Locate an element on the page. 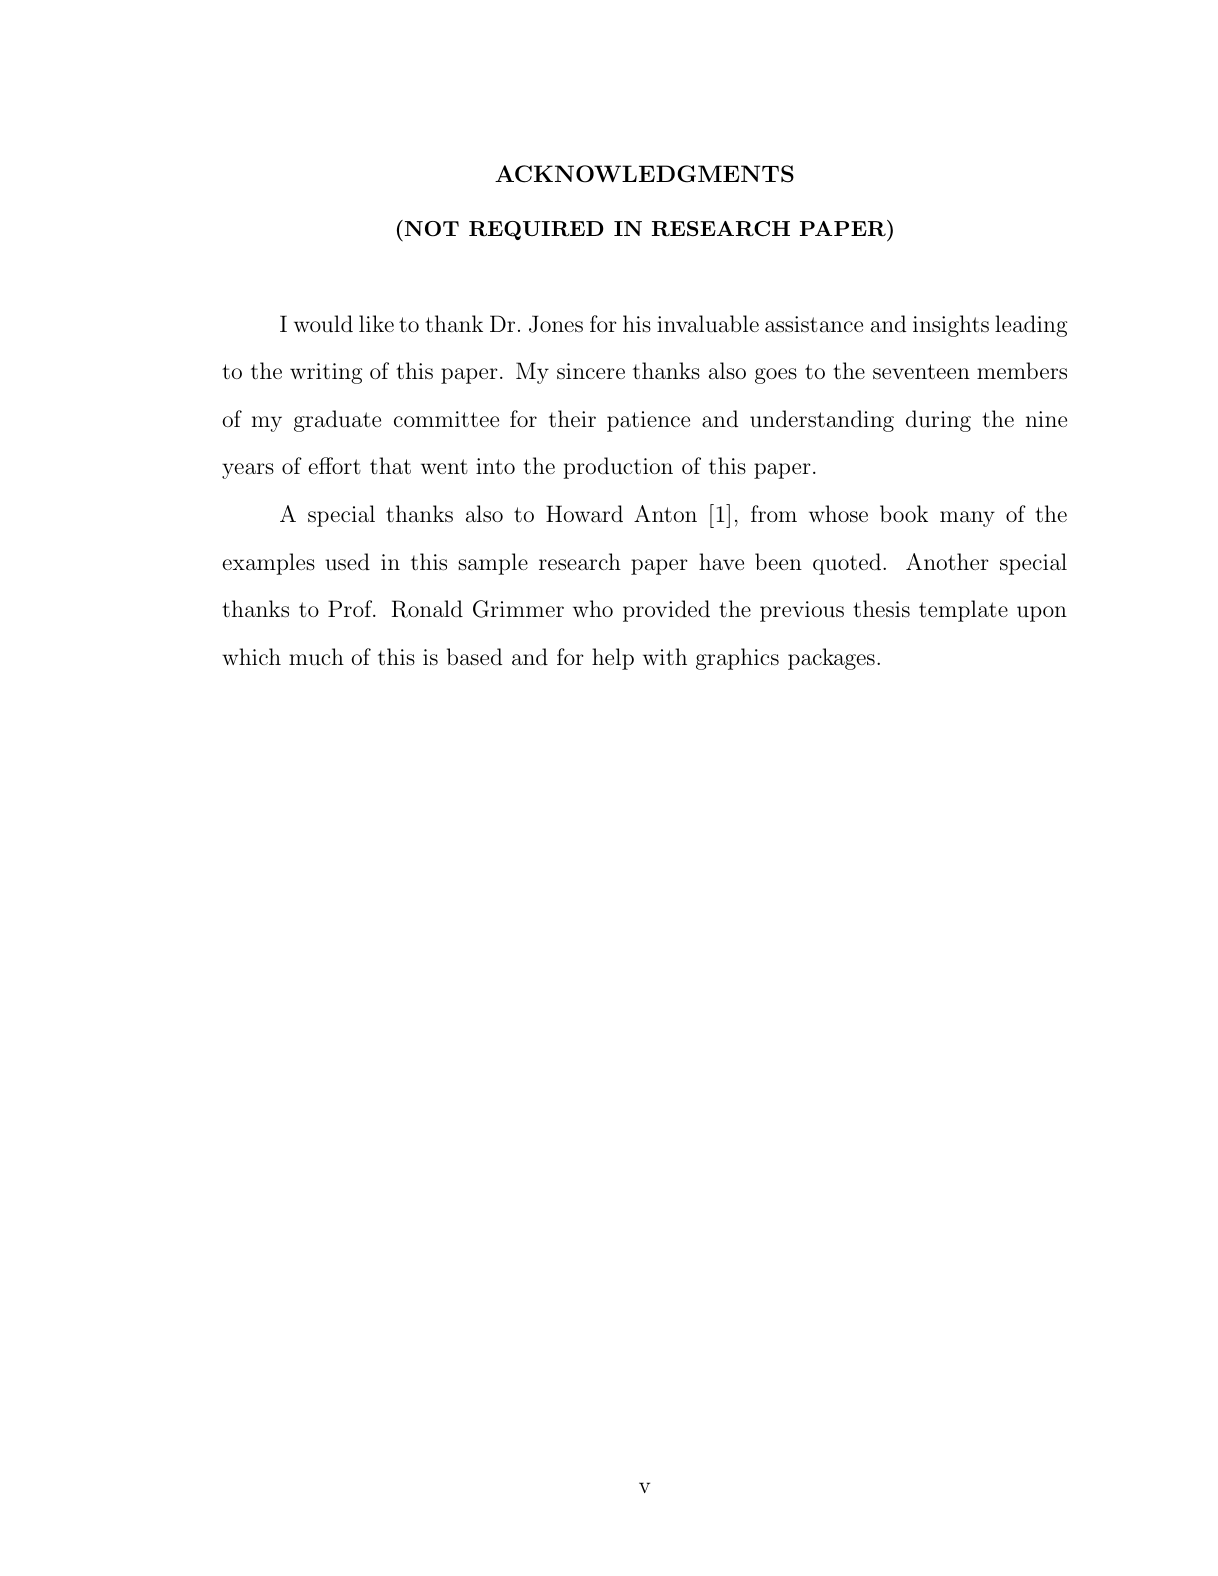 This document has width=1218, height=1576. graduate is located at coordinates (337, 421).
